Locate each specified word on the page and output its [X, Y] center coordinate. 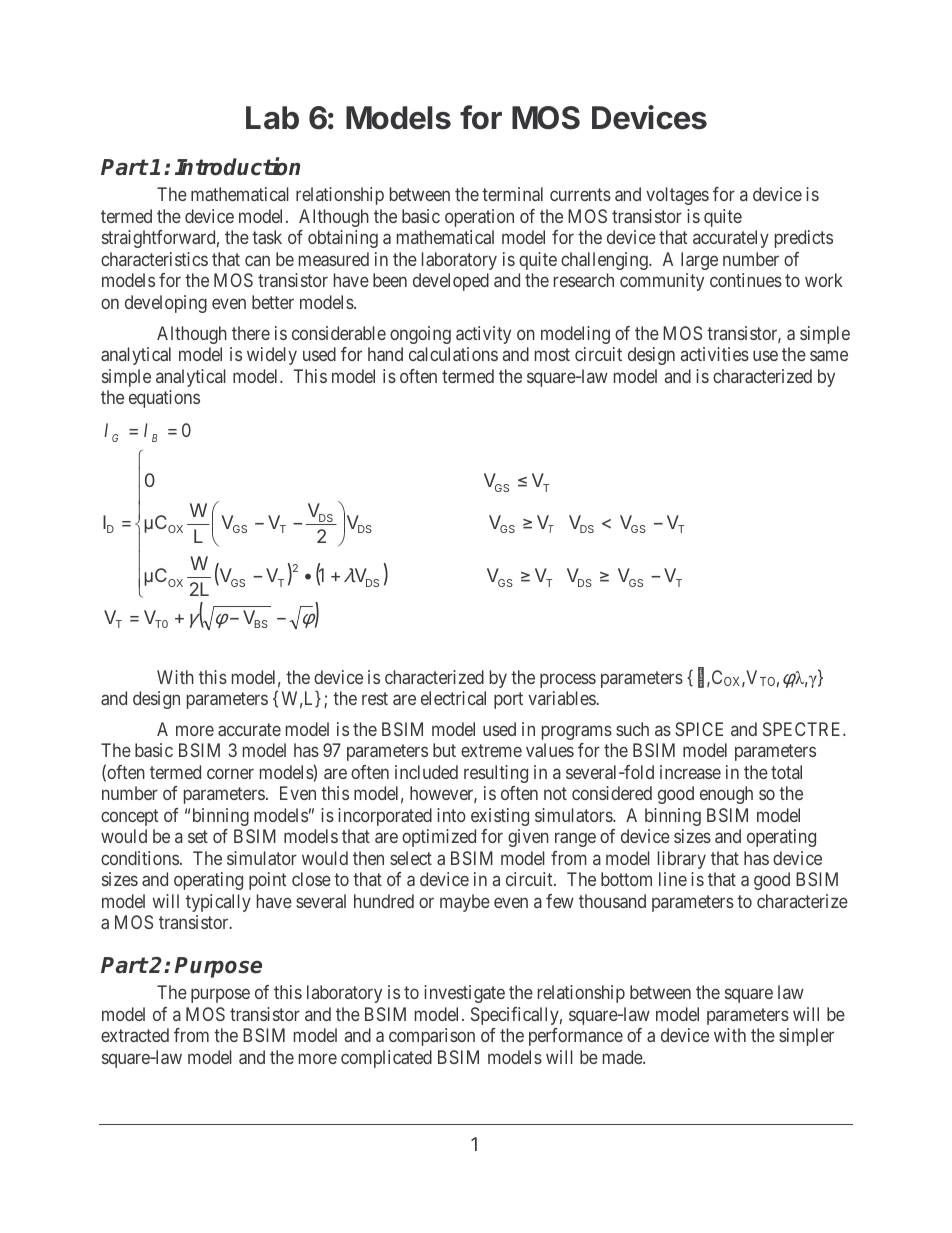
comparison [432, 1037]
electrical [453, 698]
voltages [677, 196]
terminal [512, 194]
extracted [135, 1035]
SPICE [699, 729]
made [623, 1057]
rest [375, 698]
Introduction [237, 166]
